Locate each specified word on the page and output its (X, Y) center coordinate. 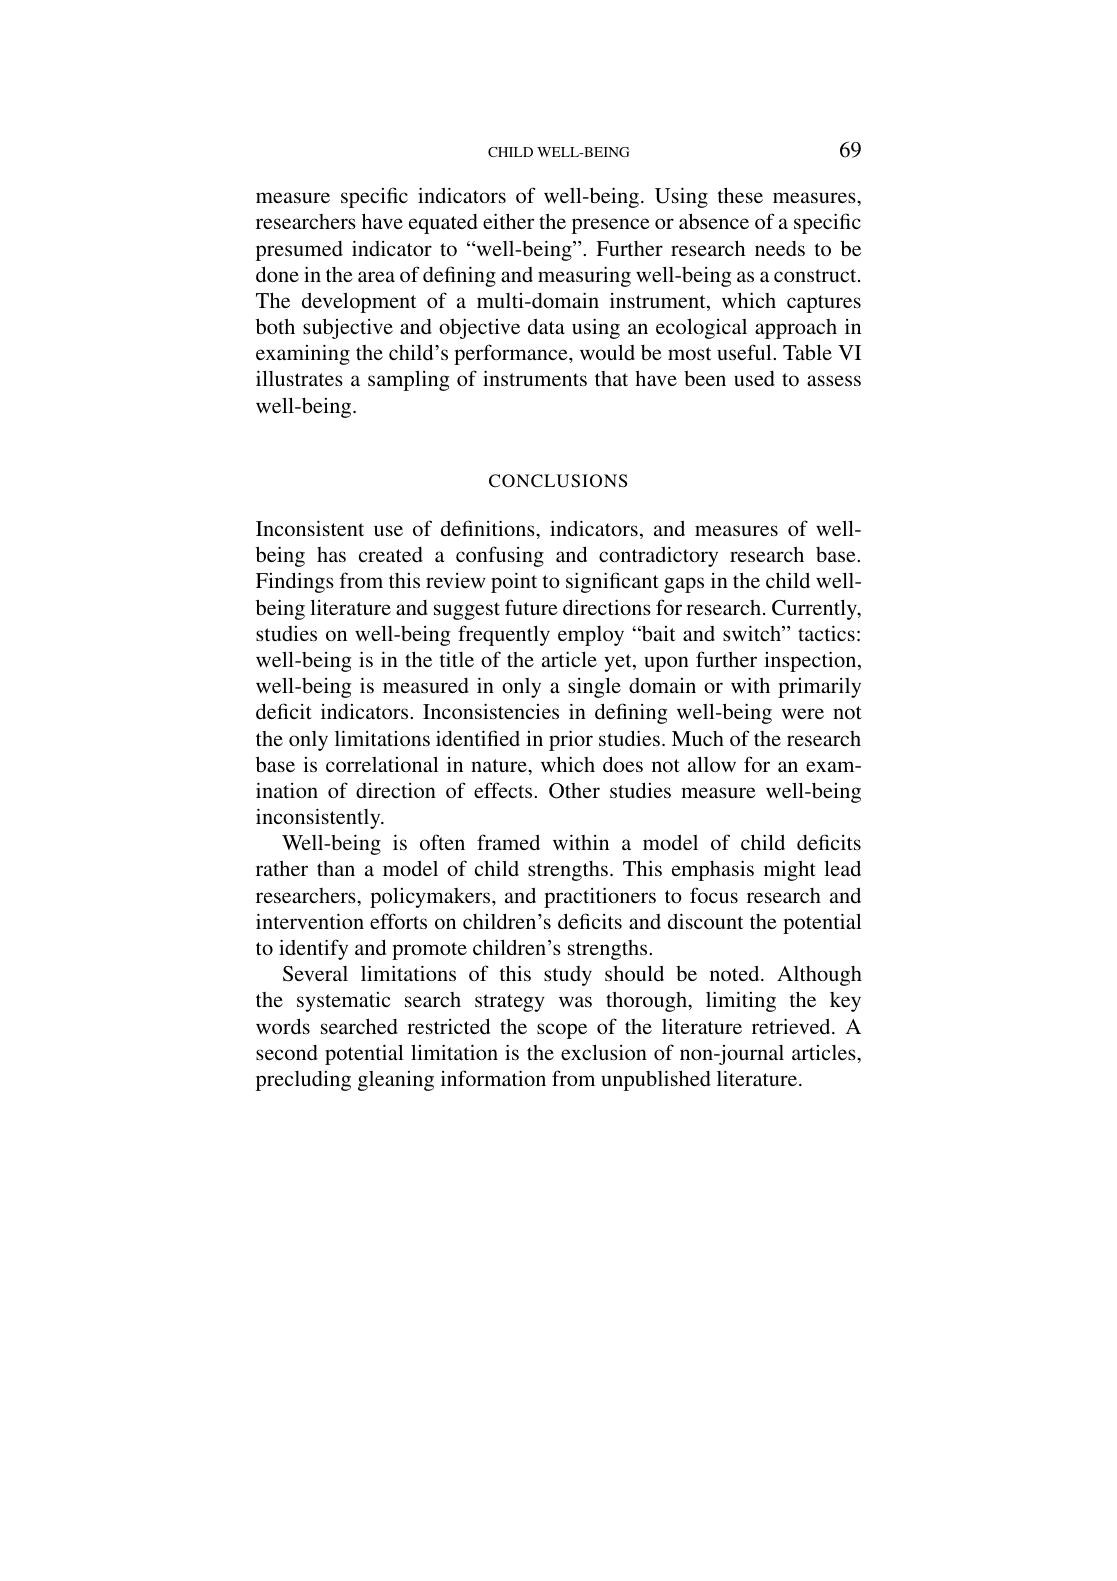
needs (780, 248)
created (391, 554)
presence (611, 226)
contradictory (658, 556)
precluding (303, 1081)
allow (712, 764)
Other (574, 791)
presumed (299, 251)
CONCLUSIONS (558, 481)
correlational (382, 764)
